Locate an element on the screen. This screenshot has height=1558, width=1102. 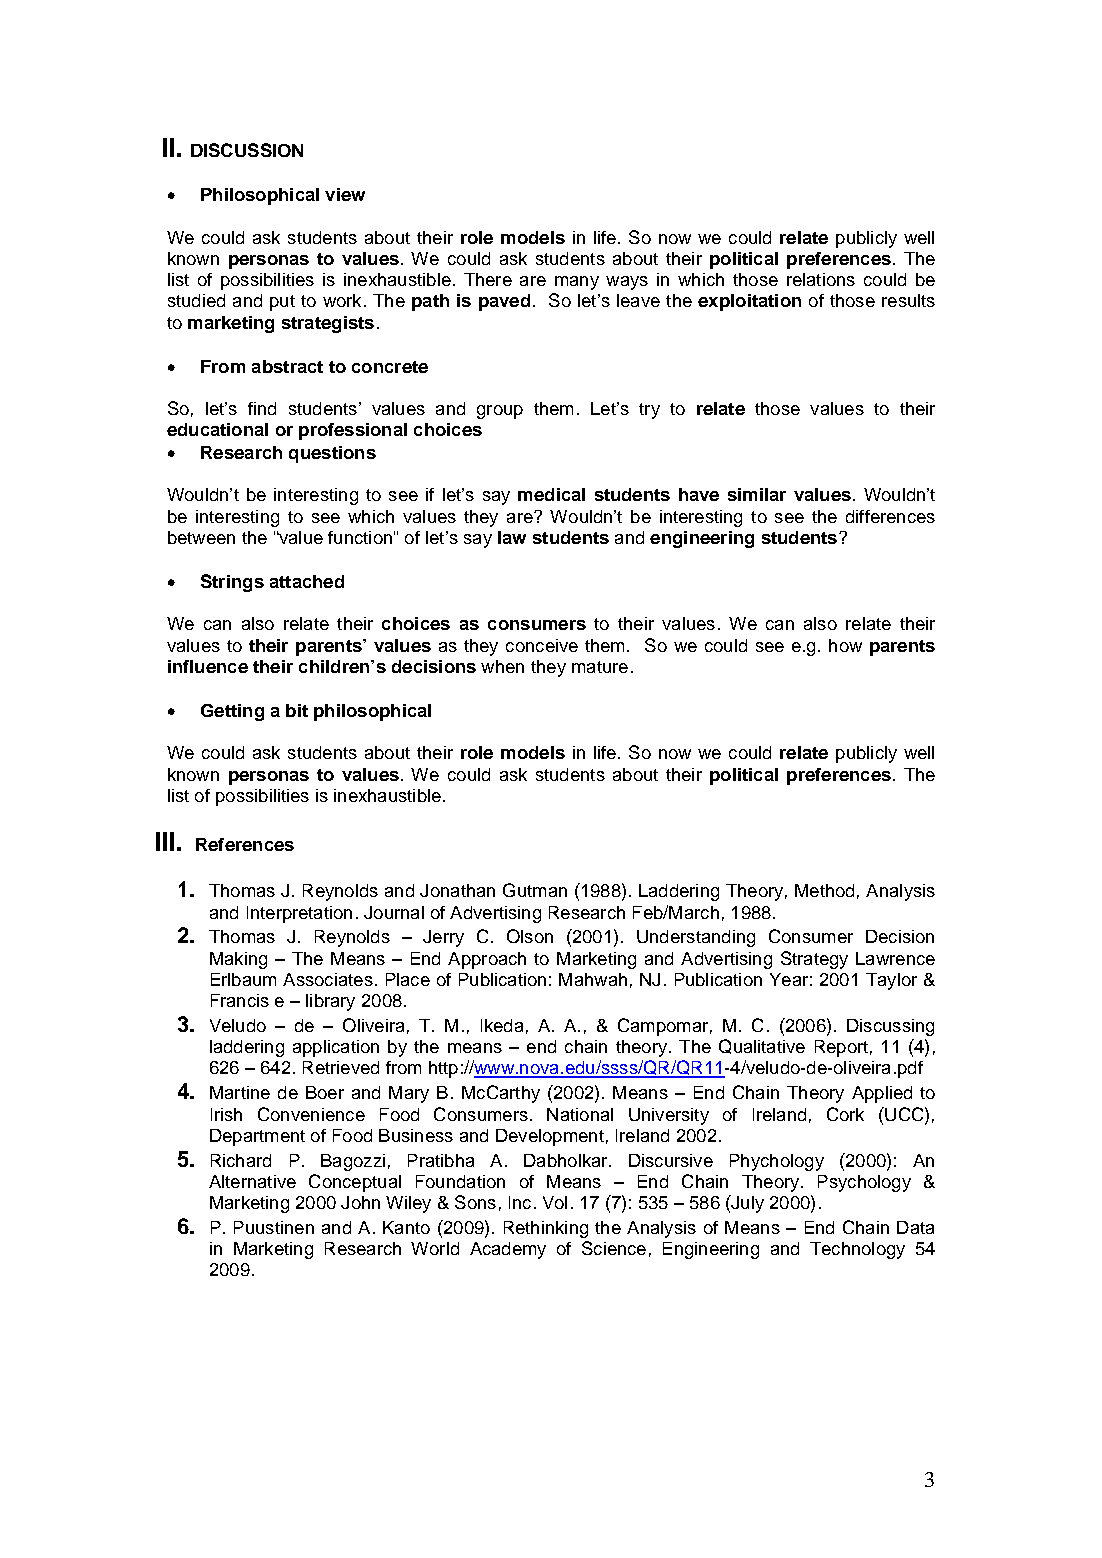
conceive is located at coordinates (542, 645).
